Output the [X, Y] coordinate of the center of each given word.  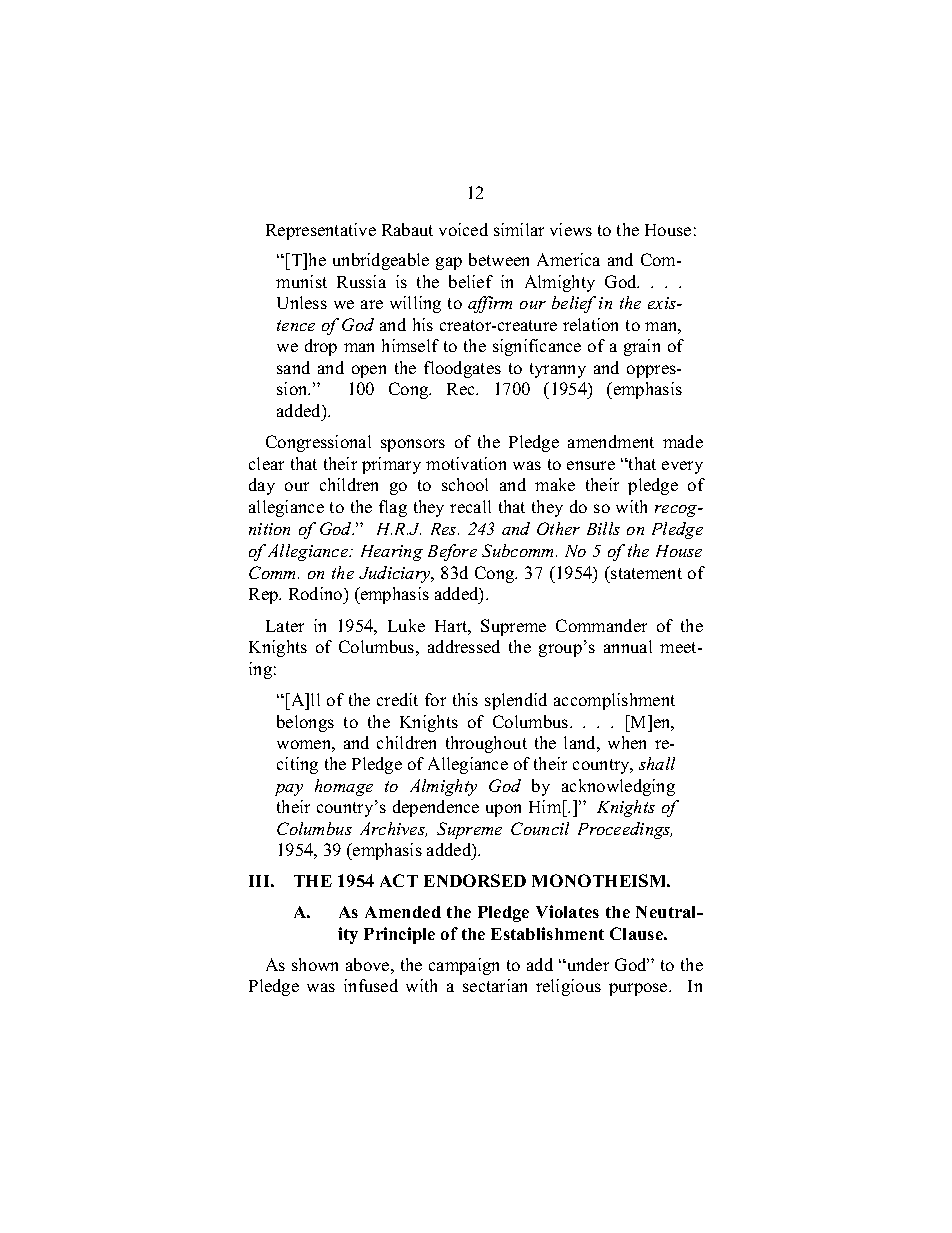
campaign [464, 966]
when [627, 742]
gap [449, 263]
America [568, 259]
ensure [591, 465]
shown [315, 964]
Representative [321, 231]
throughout [486, 744]
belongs [305, 723]
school [465, 484]
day [262, 486]
